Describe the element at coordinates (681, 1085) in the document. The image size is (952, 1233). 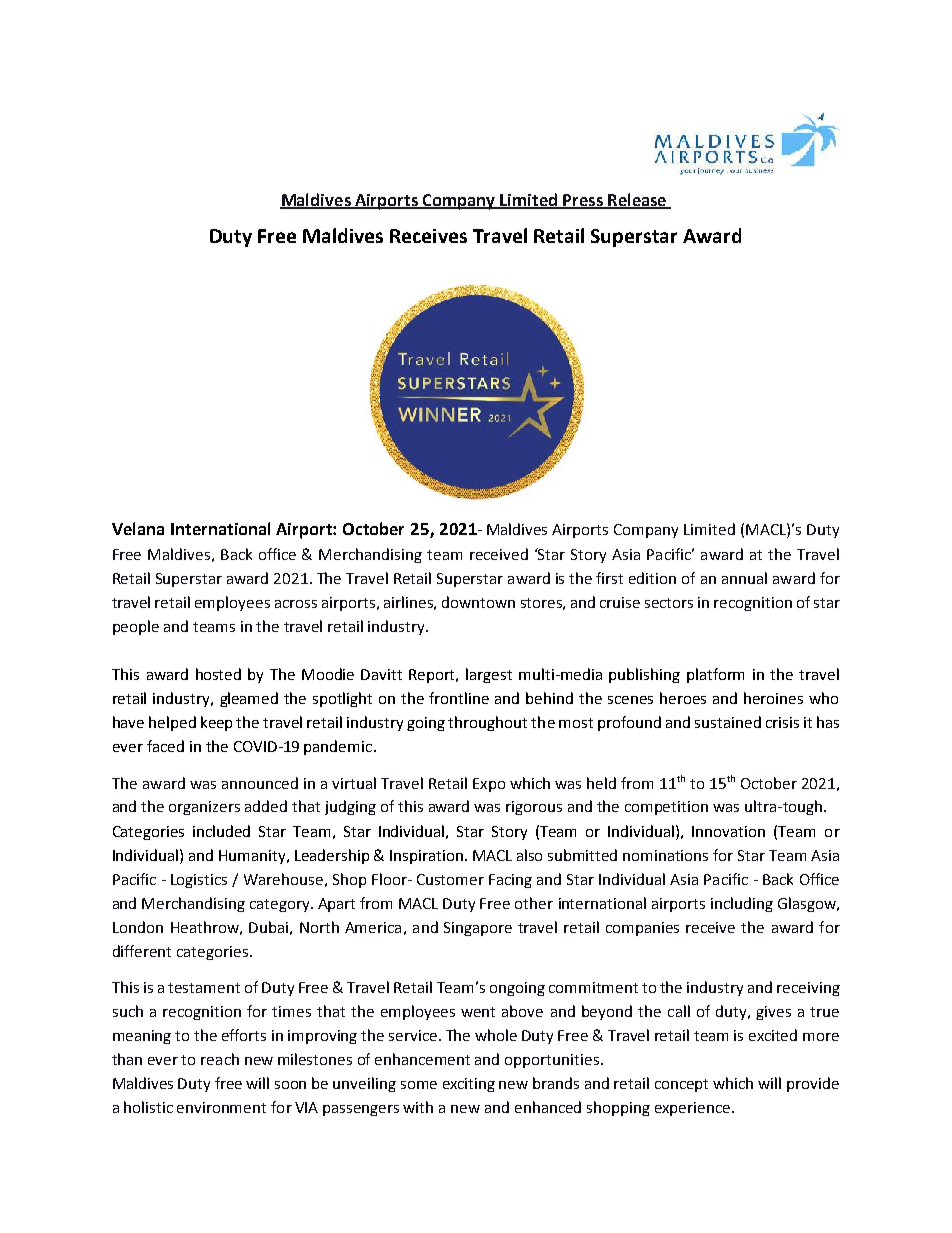
I see `concept` at that location.
